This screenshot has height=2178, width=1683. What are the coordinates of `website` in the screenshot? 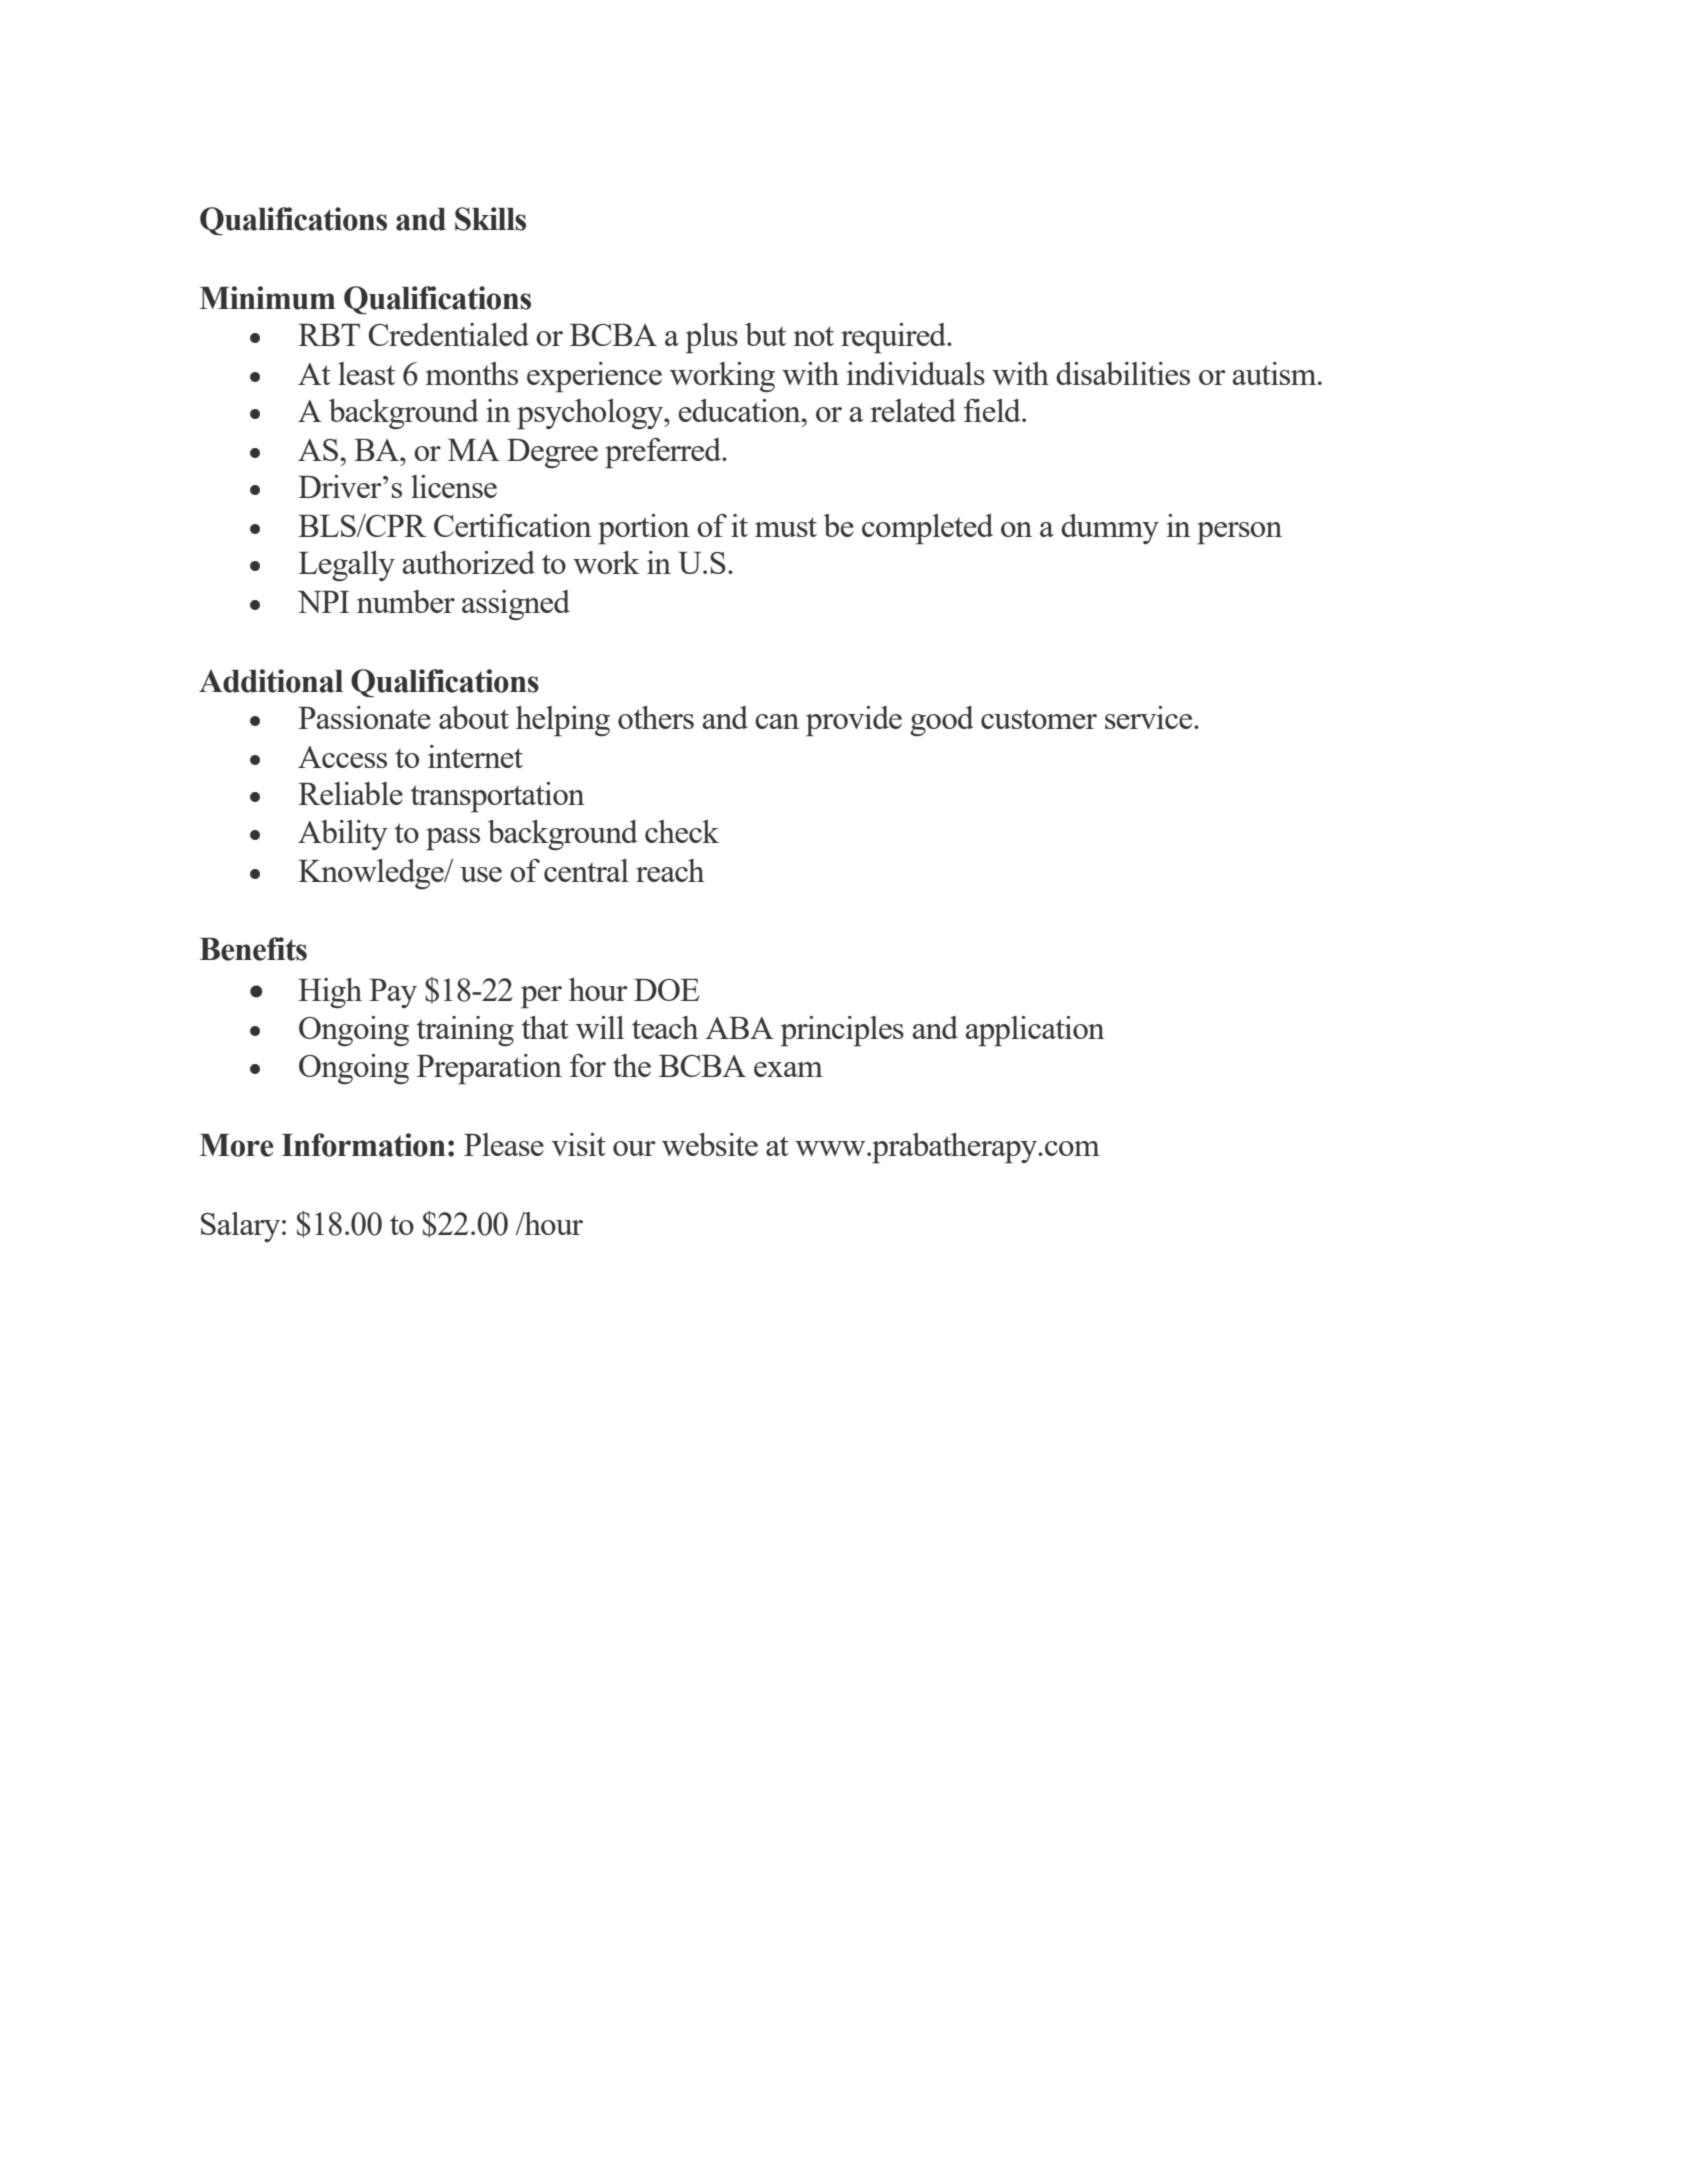 It's located at (710, 1144).
